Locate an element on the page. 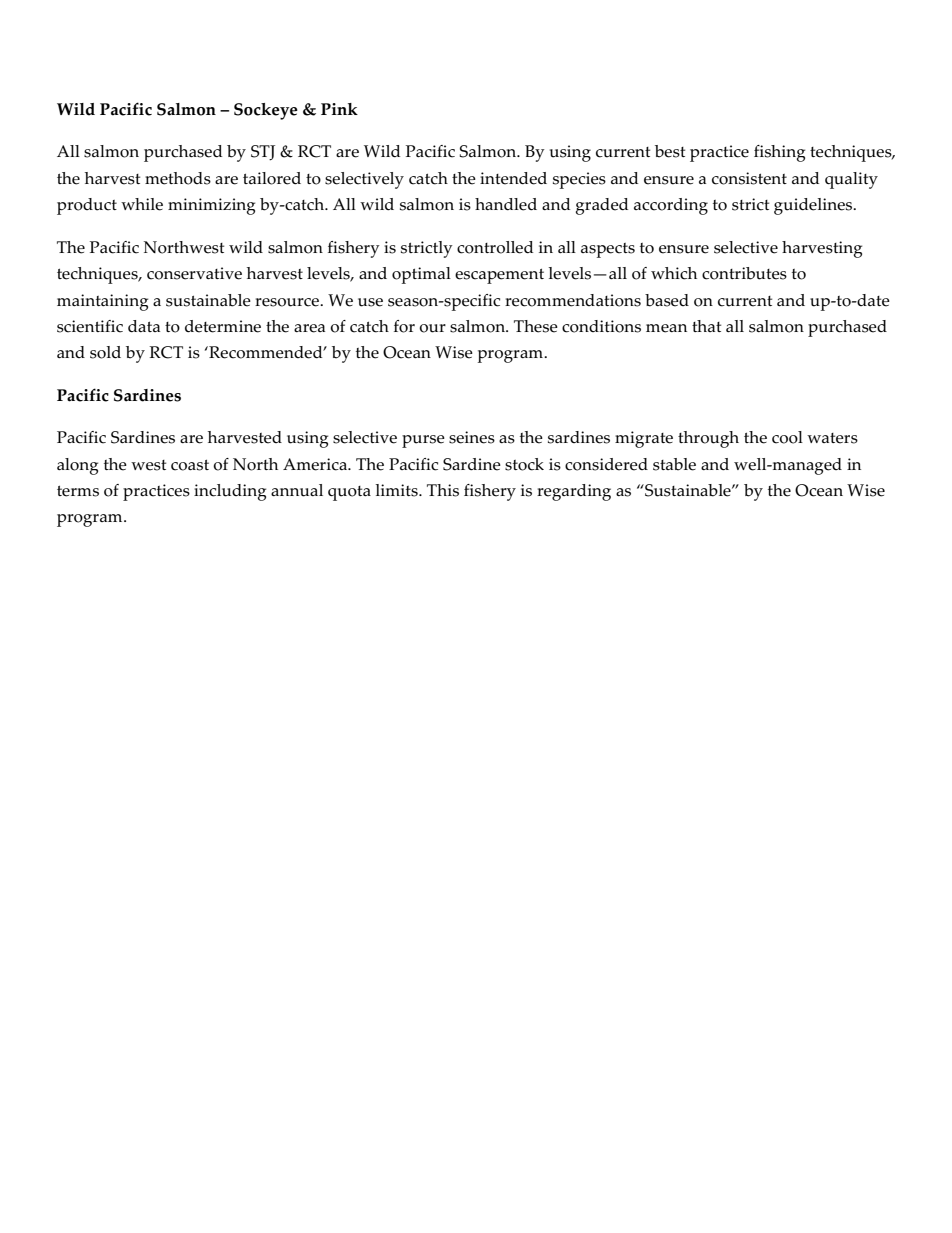 This page has height=1233, width=952. that is located at coordinates (706, 326).
